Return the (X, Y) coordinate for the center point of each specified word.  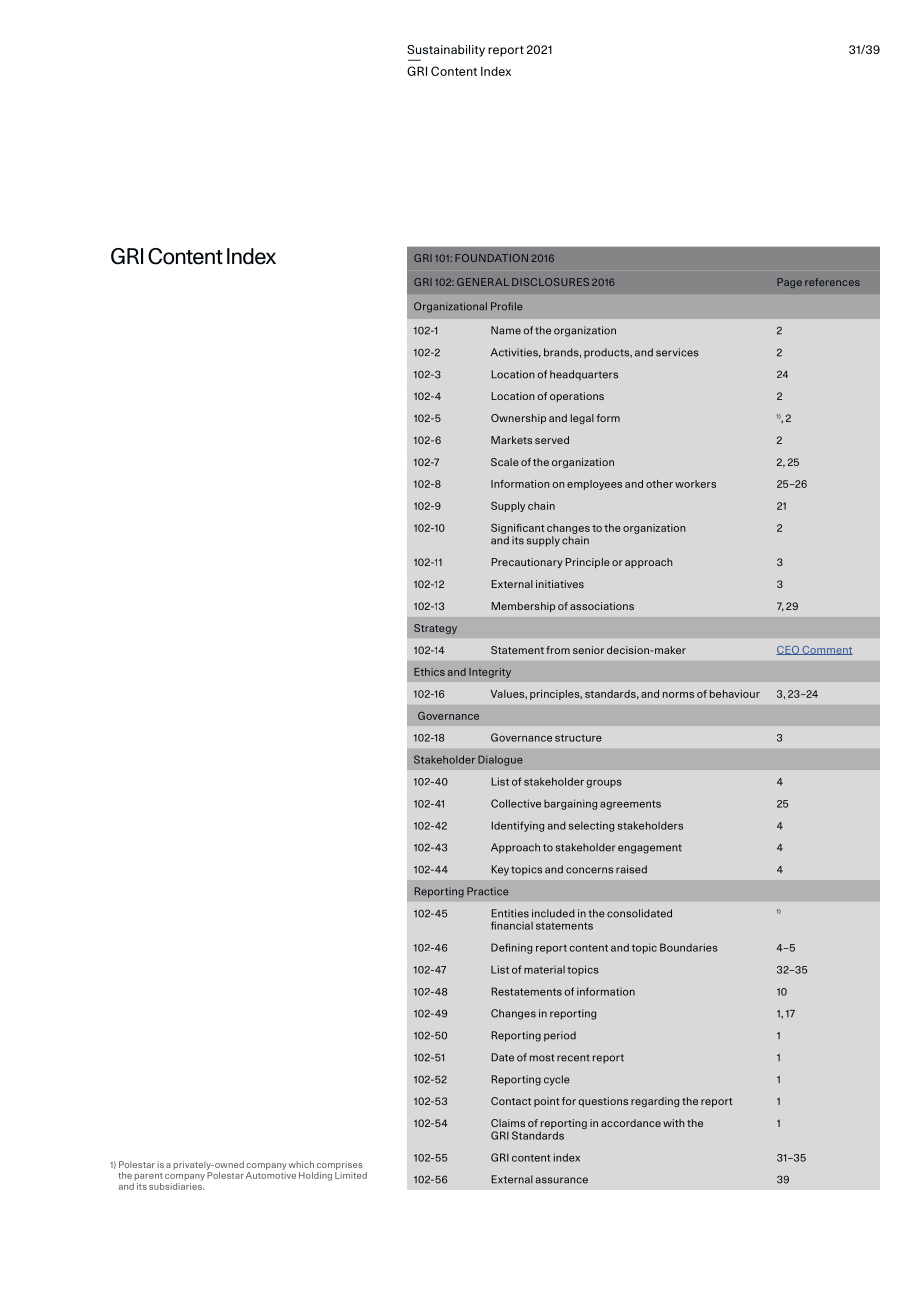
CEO (788, 650)
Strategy (435, 629)
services (677, 352)
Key (500, 870)
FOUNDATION (491, 258)
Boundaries (689, 947)
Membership (523, 607)
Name (506, 330)
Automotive (271, 1175)
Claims (508, 1123)
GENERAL (483, 282)
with (674, 1123)
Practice (487, 891)
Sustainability (446, 51)
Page (789, 283)
